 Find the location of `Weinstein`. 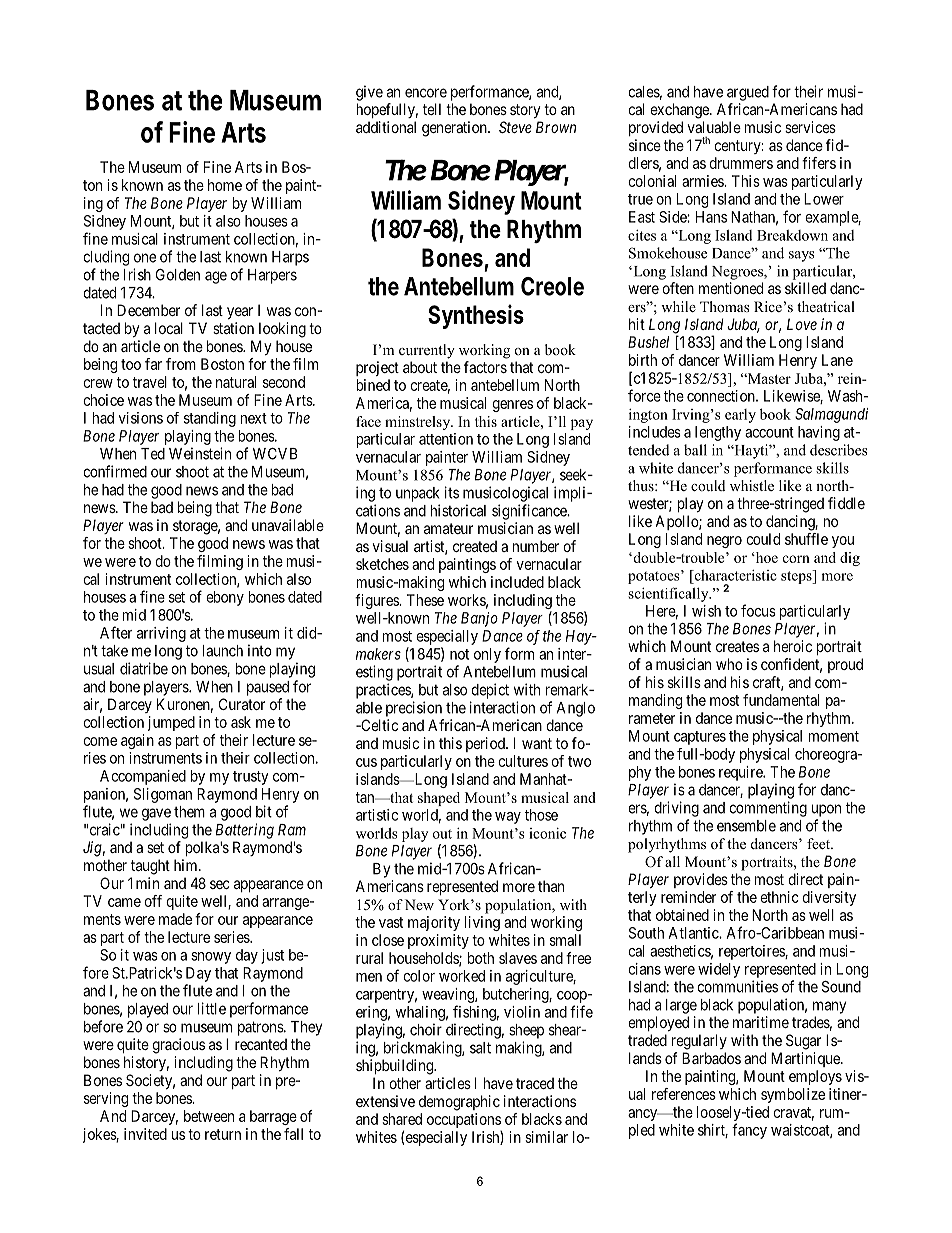

Weinstein is located at coordinates (200, 453).
